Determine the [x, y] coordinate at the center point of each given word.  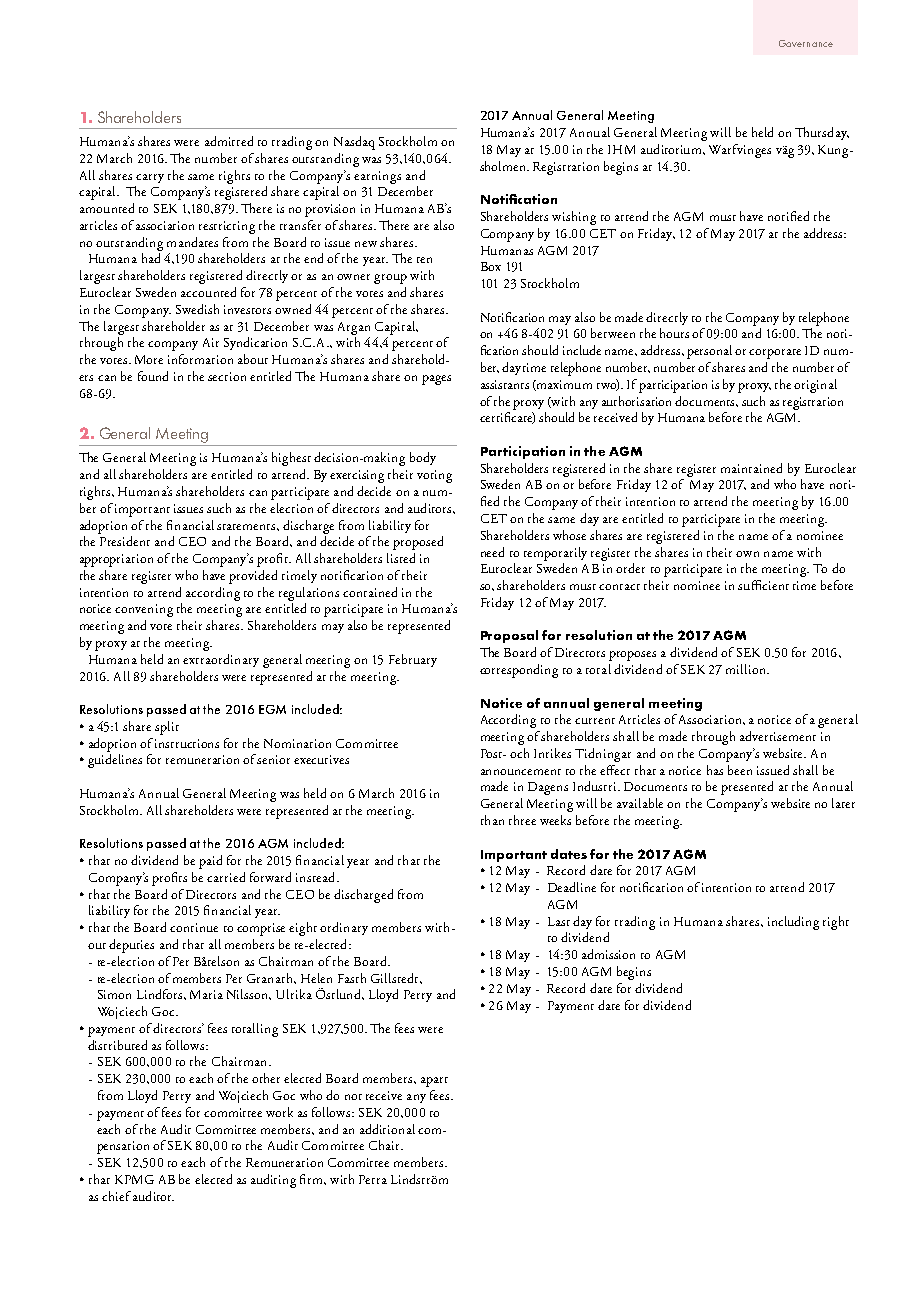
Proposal [509, 636]
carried [226, 877]
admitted [229, 141]
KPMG [134, 1179]
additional [387, 1129]
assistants [505, 384]
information [200, 359]
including [793, 923]
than [492, 820]
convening [144, 610]
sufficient [763, 585]
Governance [806, 43]
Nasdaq [354, 143]
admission [608, 954]
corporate [775, 354]
